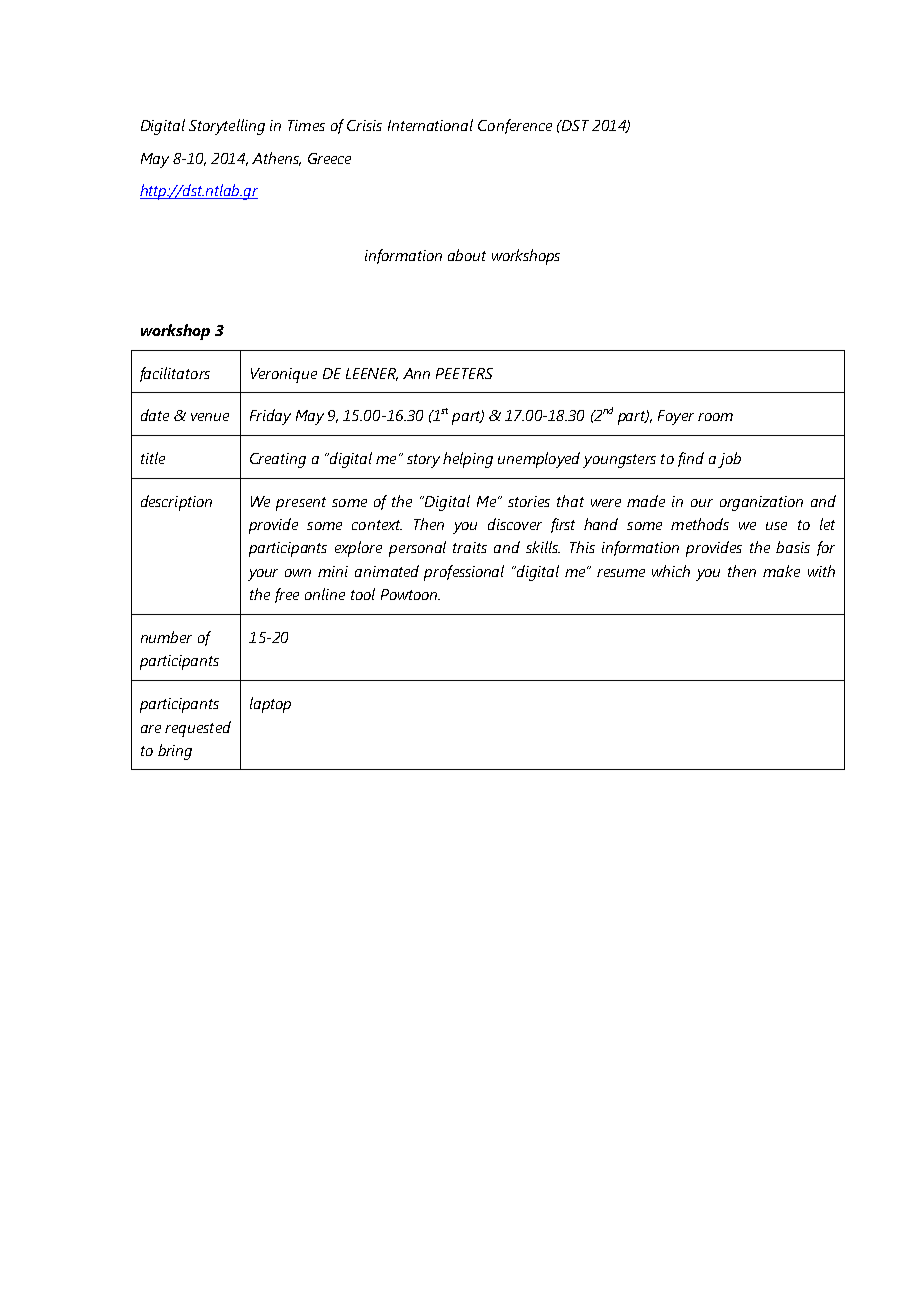  Describe the element at coordinates (515, 126) in the image. I see `Conference` at that location.
